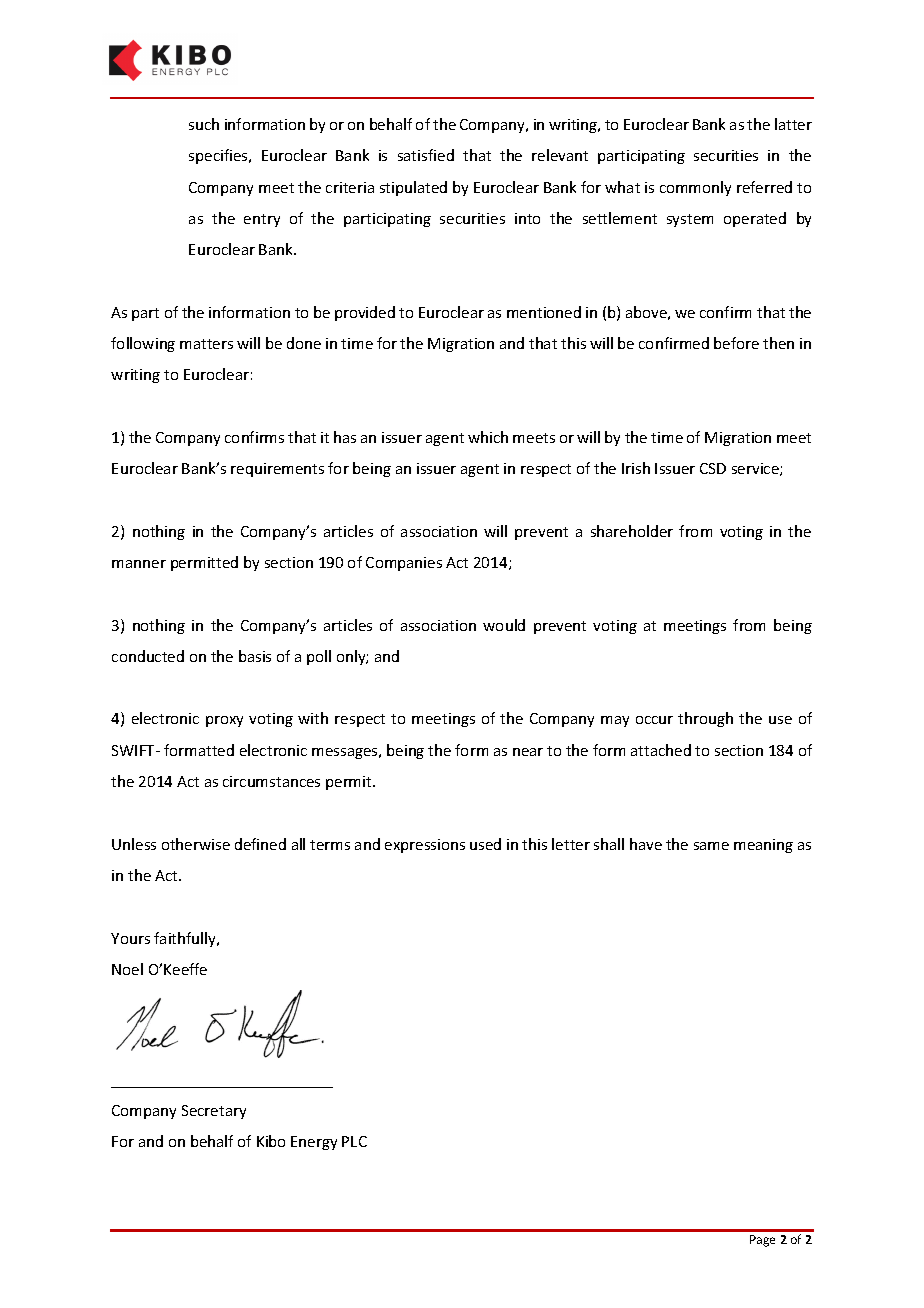  Describe the element at coordinates (661, 750) in the screenshot. I see `attached` at that location.
